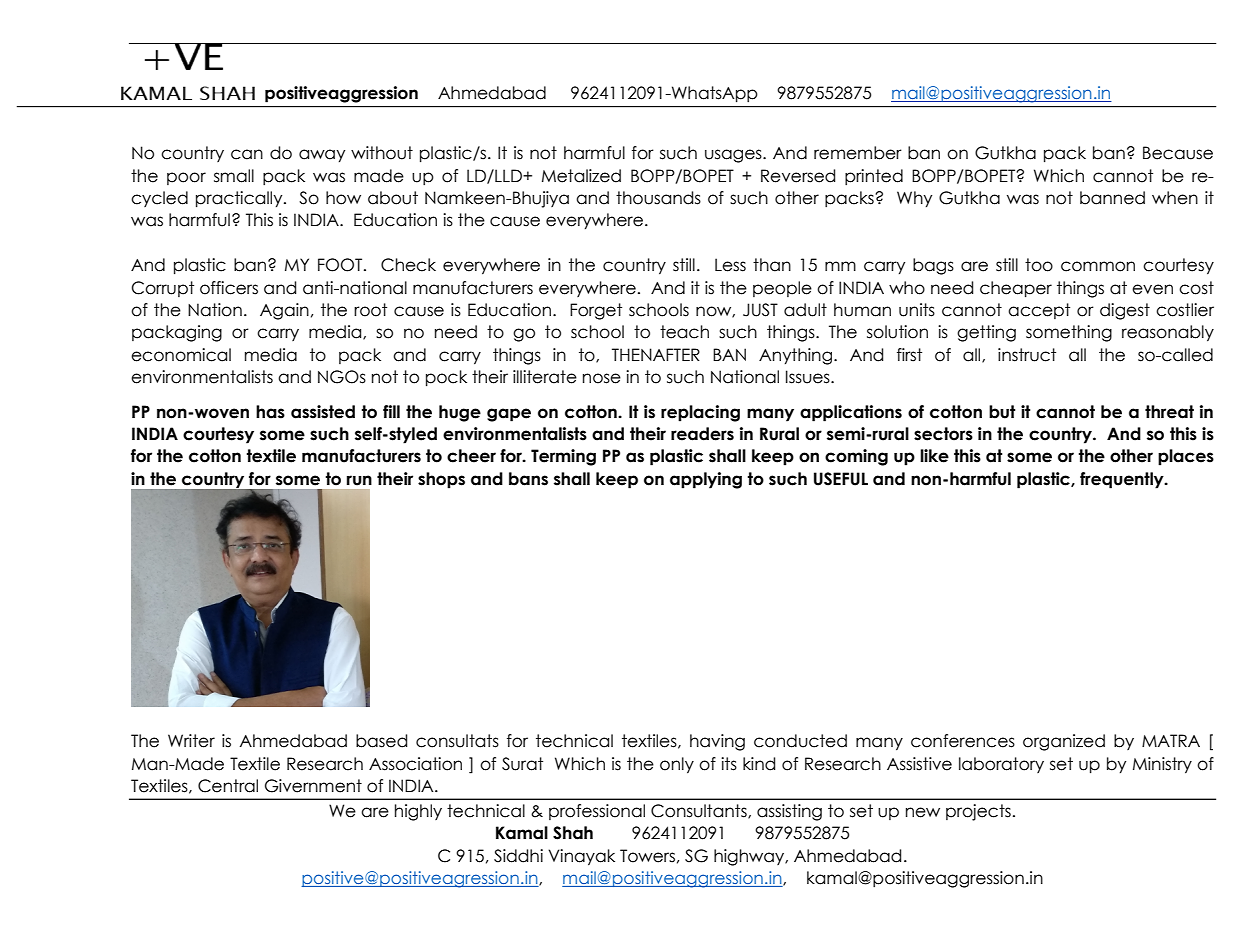 This image has width=1233, height=952. Describe the element at coordinates (1027, 355) in the image. I see `instruct` at that location.
